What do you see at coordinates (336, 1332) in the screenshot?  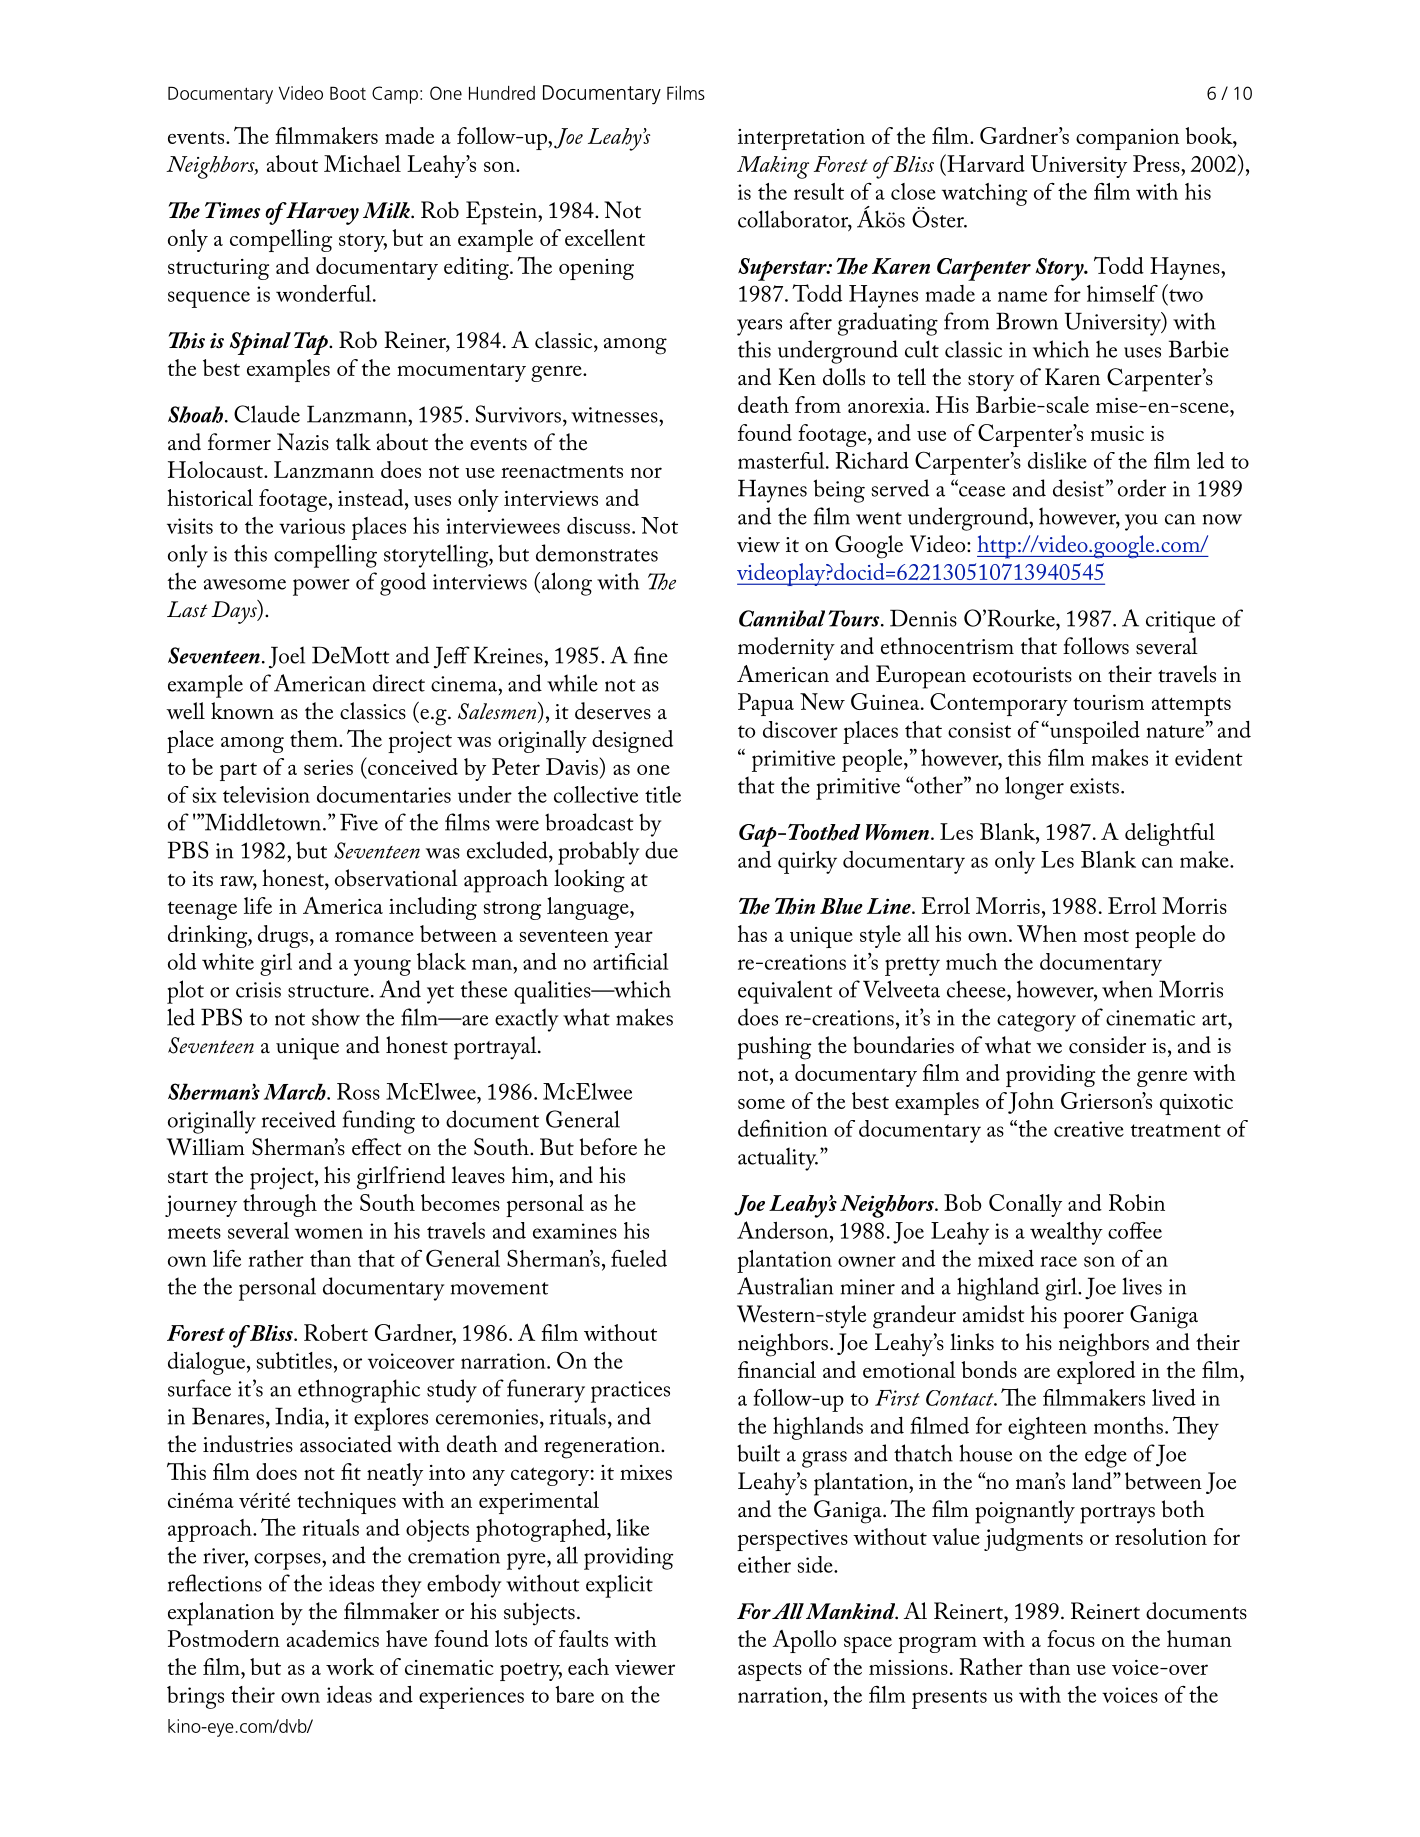 I see `Robert` at bounding box center [336, 1332].
